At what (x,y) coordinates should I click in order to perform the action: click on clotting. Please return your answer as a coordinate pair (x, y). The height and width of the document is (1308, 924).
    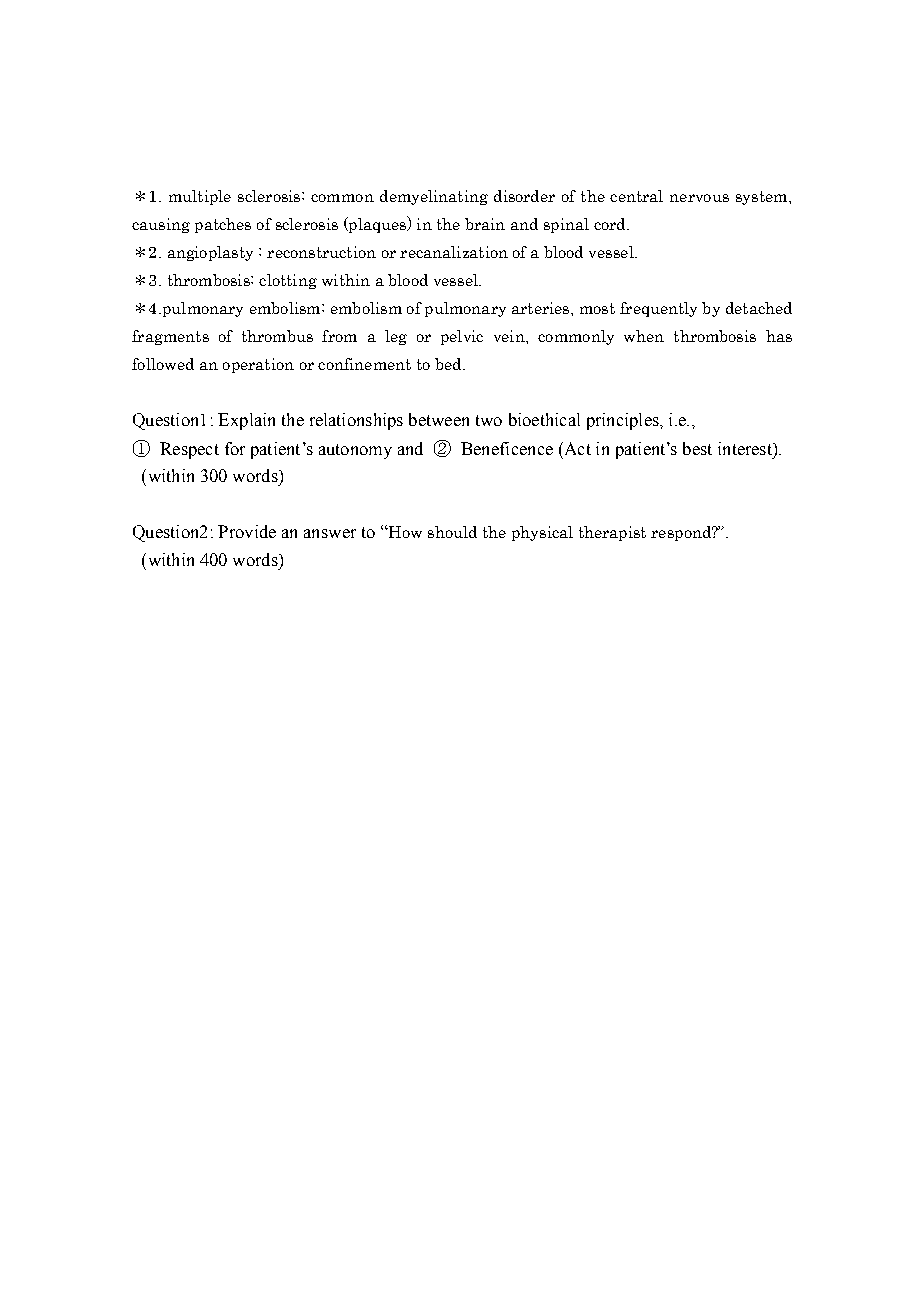
    Looking at the image, I should click on (288, 281).
